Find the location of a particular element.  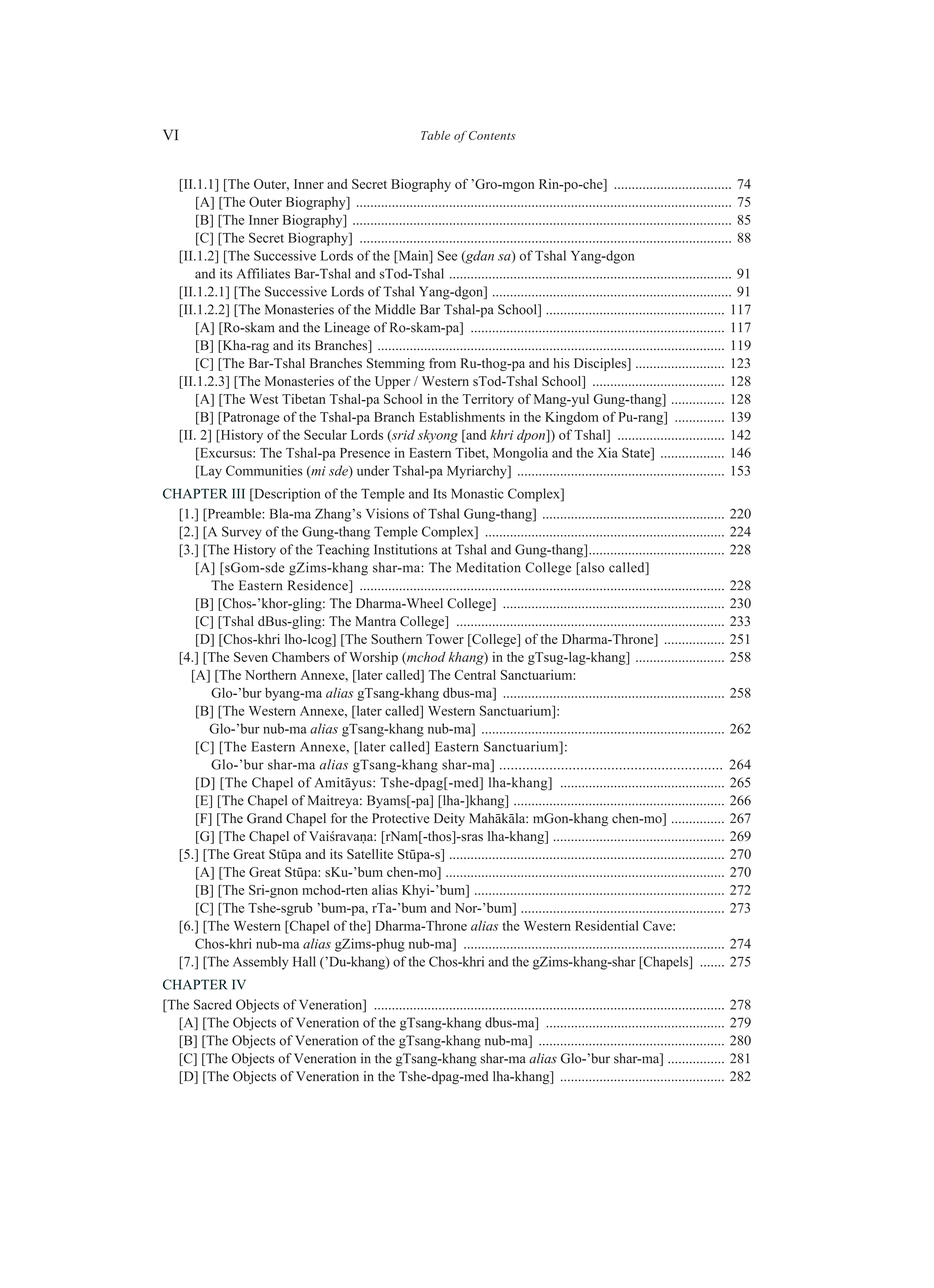

Table is located at coordinates (435, 135).
